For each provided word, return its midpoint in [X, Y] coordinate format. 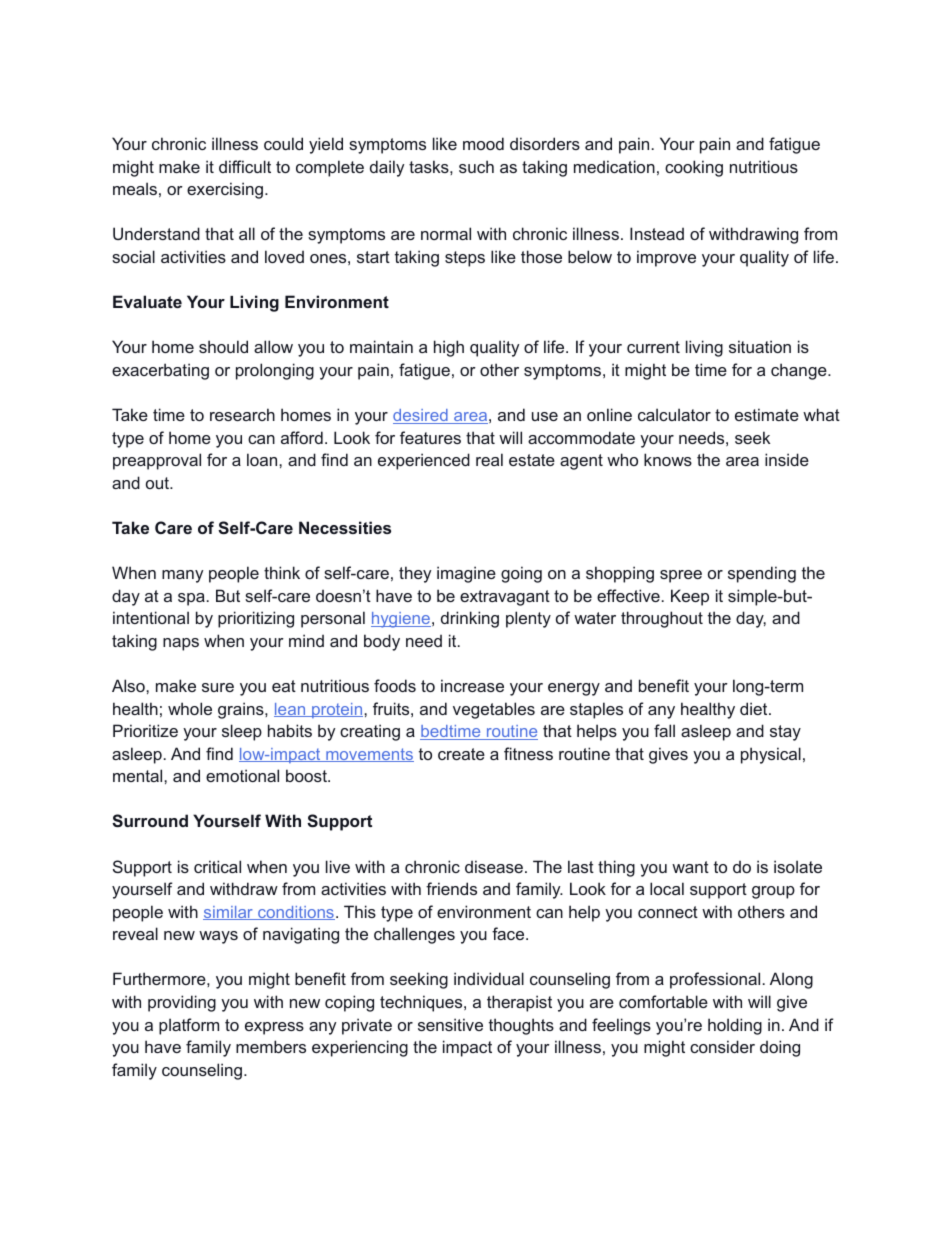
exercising [225, 190]
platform [189, 1026]
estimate [767, 414]
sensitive [450, 1024]
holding [735, 1026]
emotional [242, 775]
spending [762, 574]
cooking [694, 168]
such [476, 166]
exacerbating [160, 371]
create [461, 754]
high [449, 348]
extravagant [505, 598]
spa [191, 599]
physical [771, 755]
